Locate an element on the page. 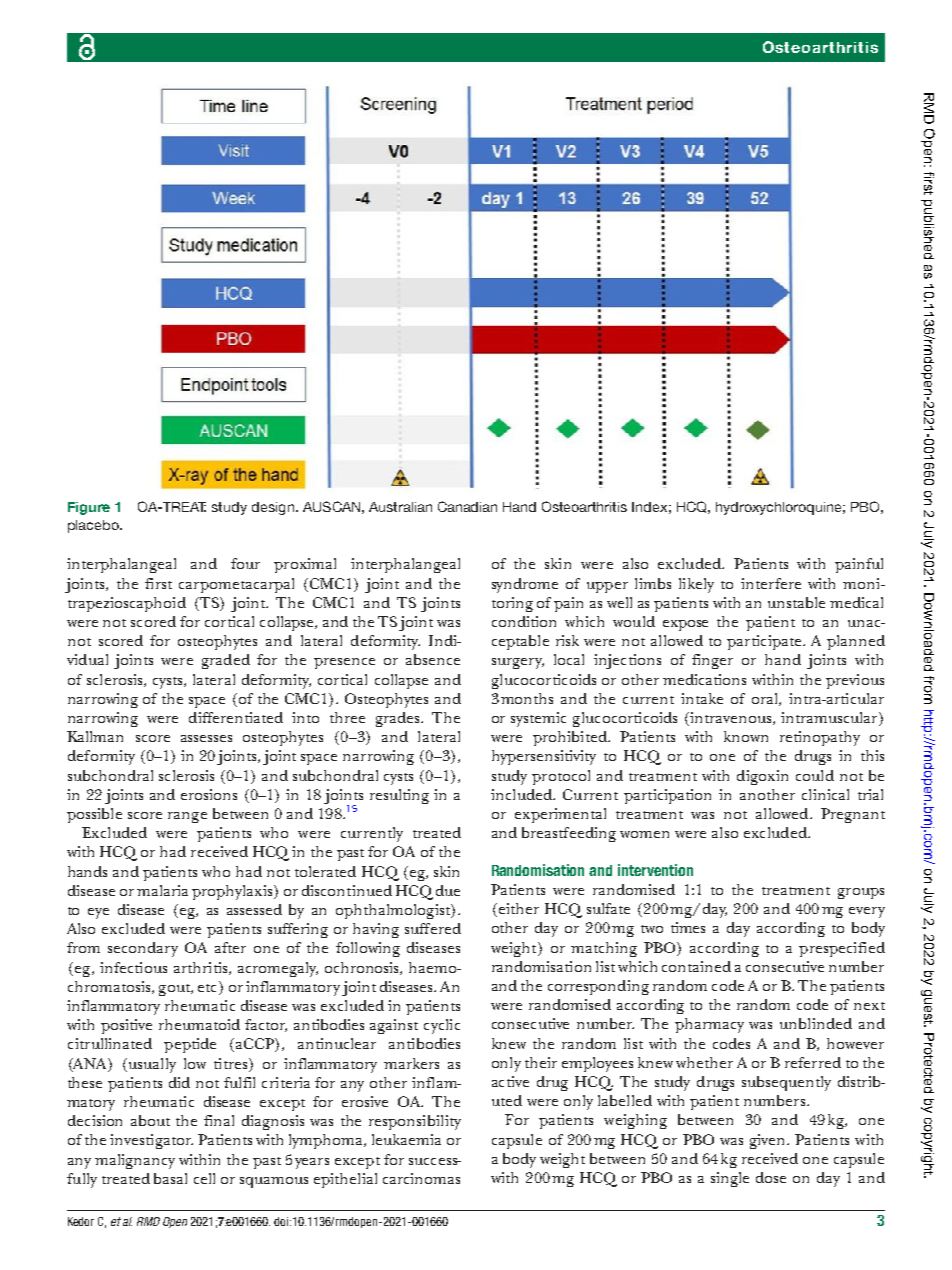 This image has height=1270, width=952. cyclic is located at coordinates (442, 1026).
